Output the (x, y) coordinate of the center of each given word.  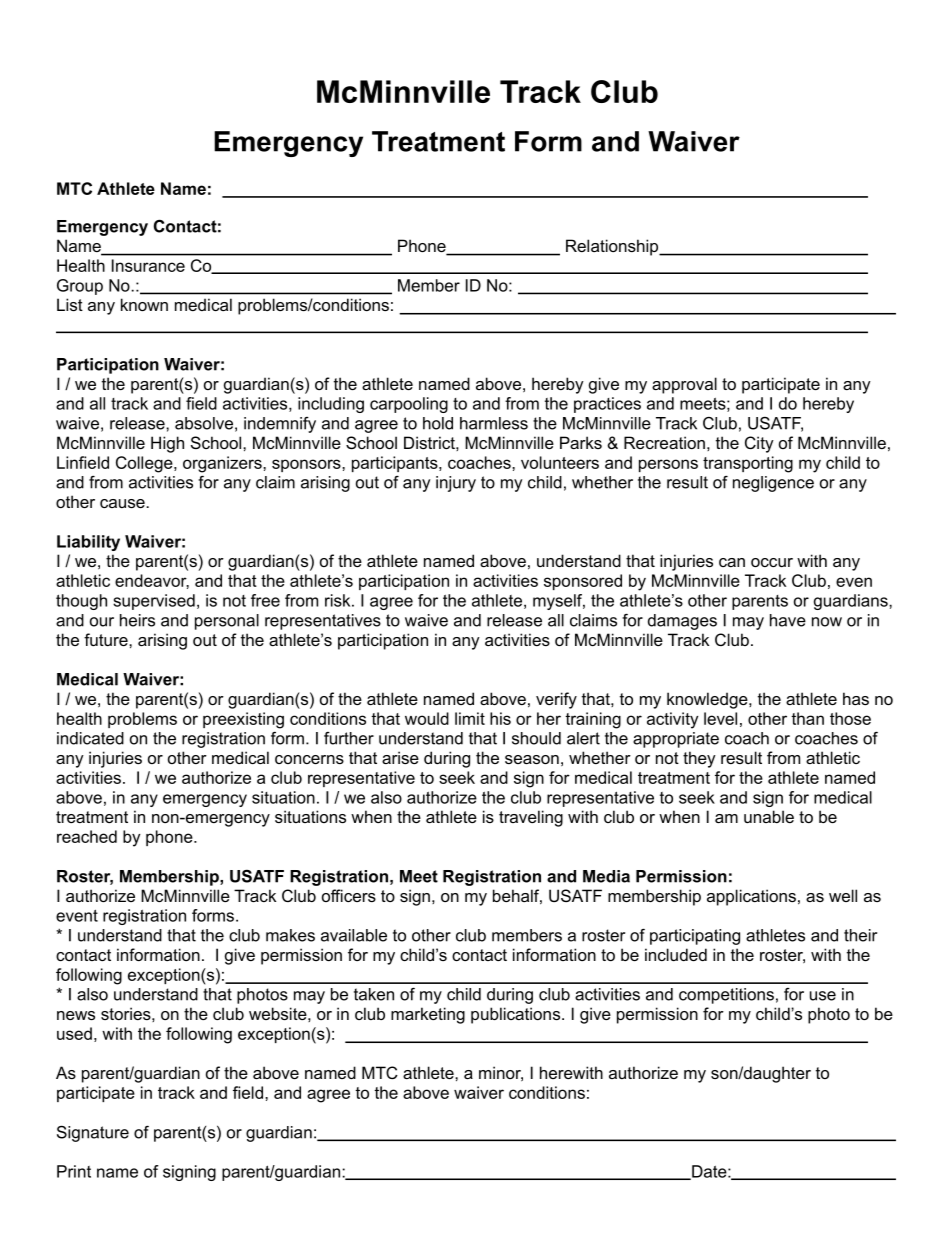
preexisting (243, 720)
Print (74, 1171)
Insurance (148, 265)
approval (684, 385)
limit (470, 718)
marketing (428, 1015)
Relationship (613, 247)
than (807, 718)
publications (515, 1015)
